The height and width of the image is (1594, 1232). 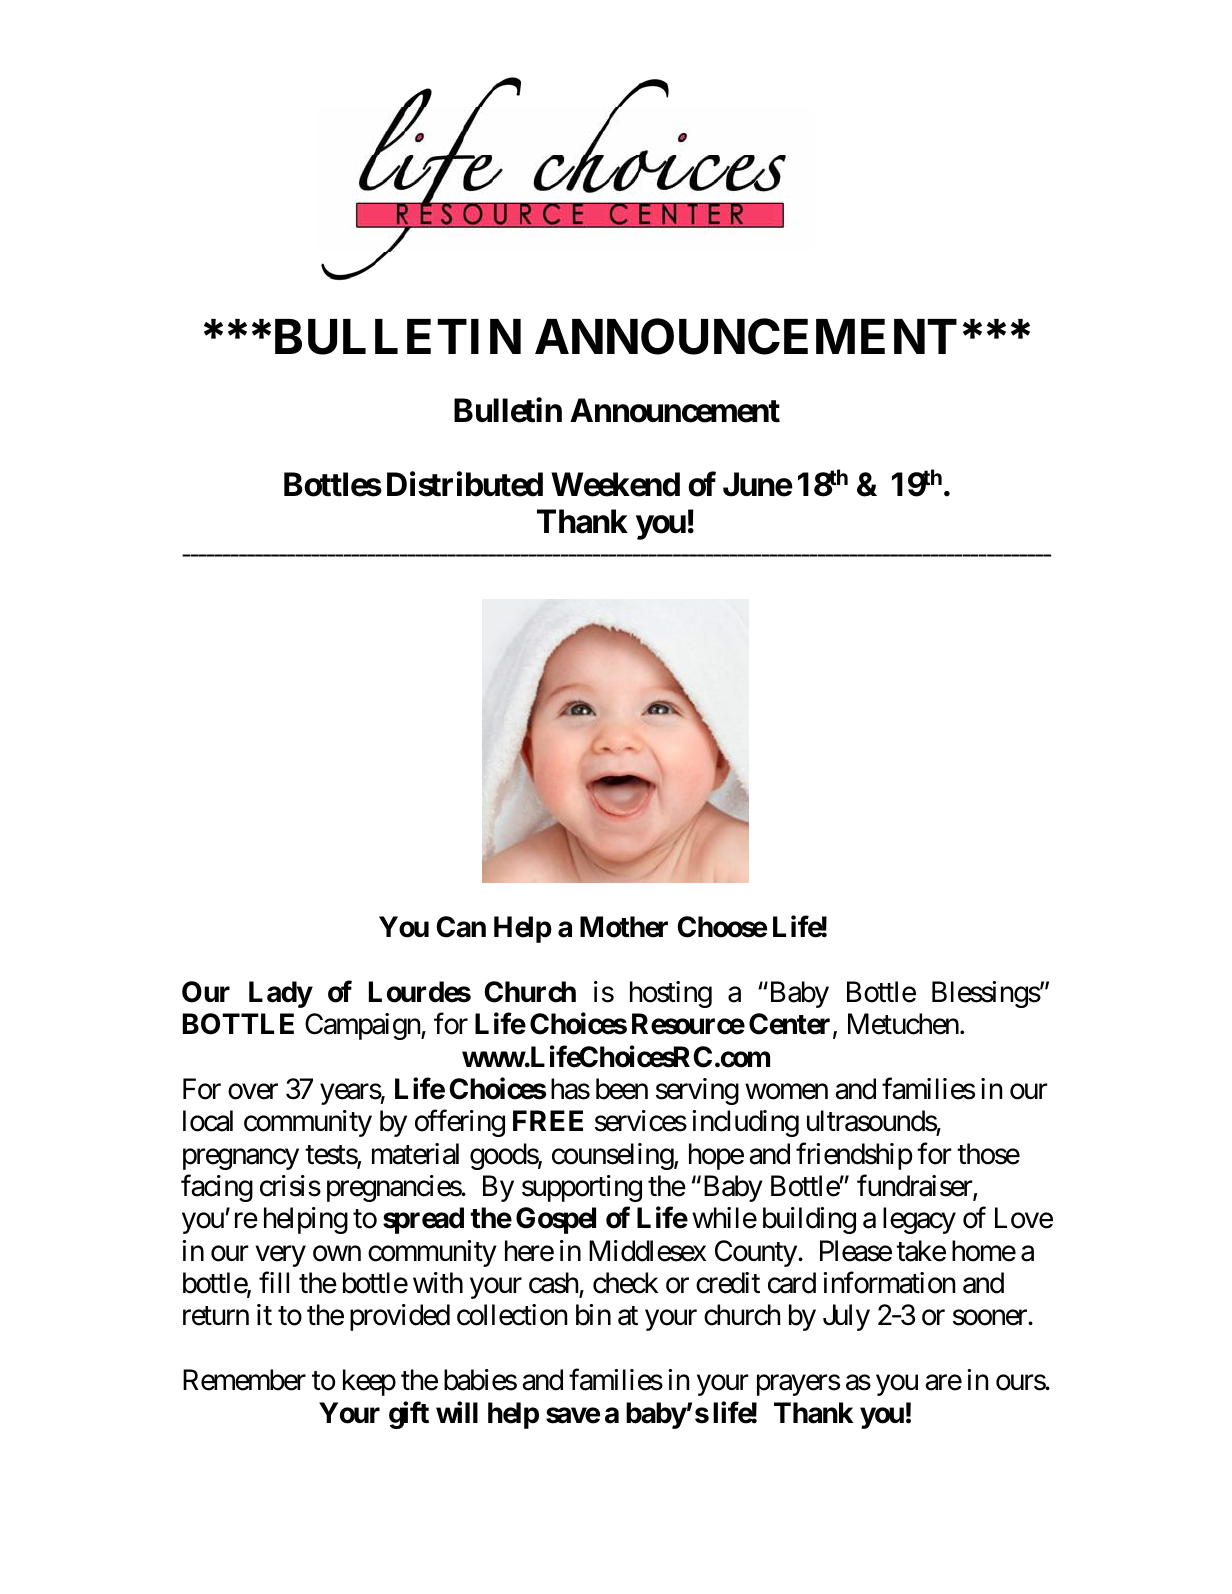 I want to click on Can, so click(x=461, y=927).
